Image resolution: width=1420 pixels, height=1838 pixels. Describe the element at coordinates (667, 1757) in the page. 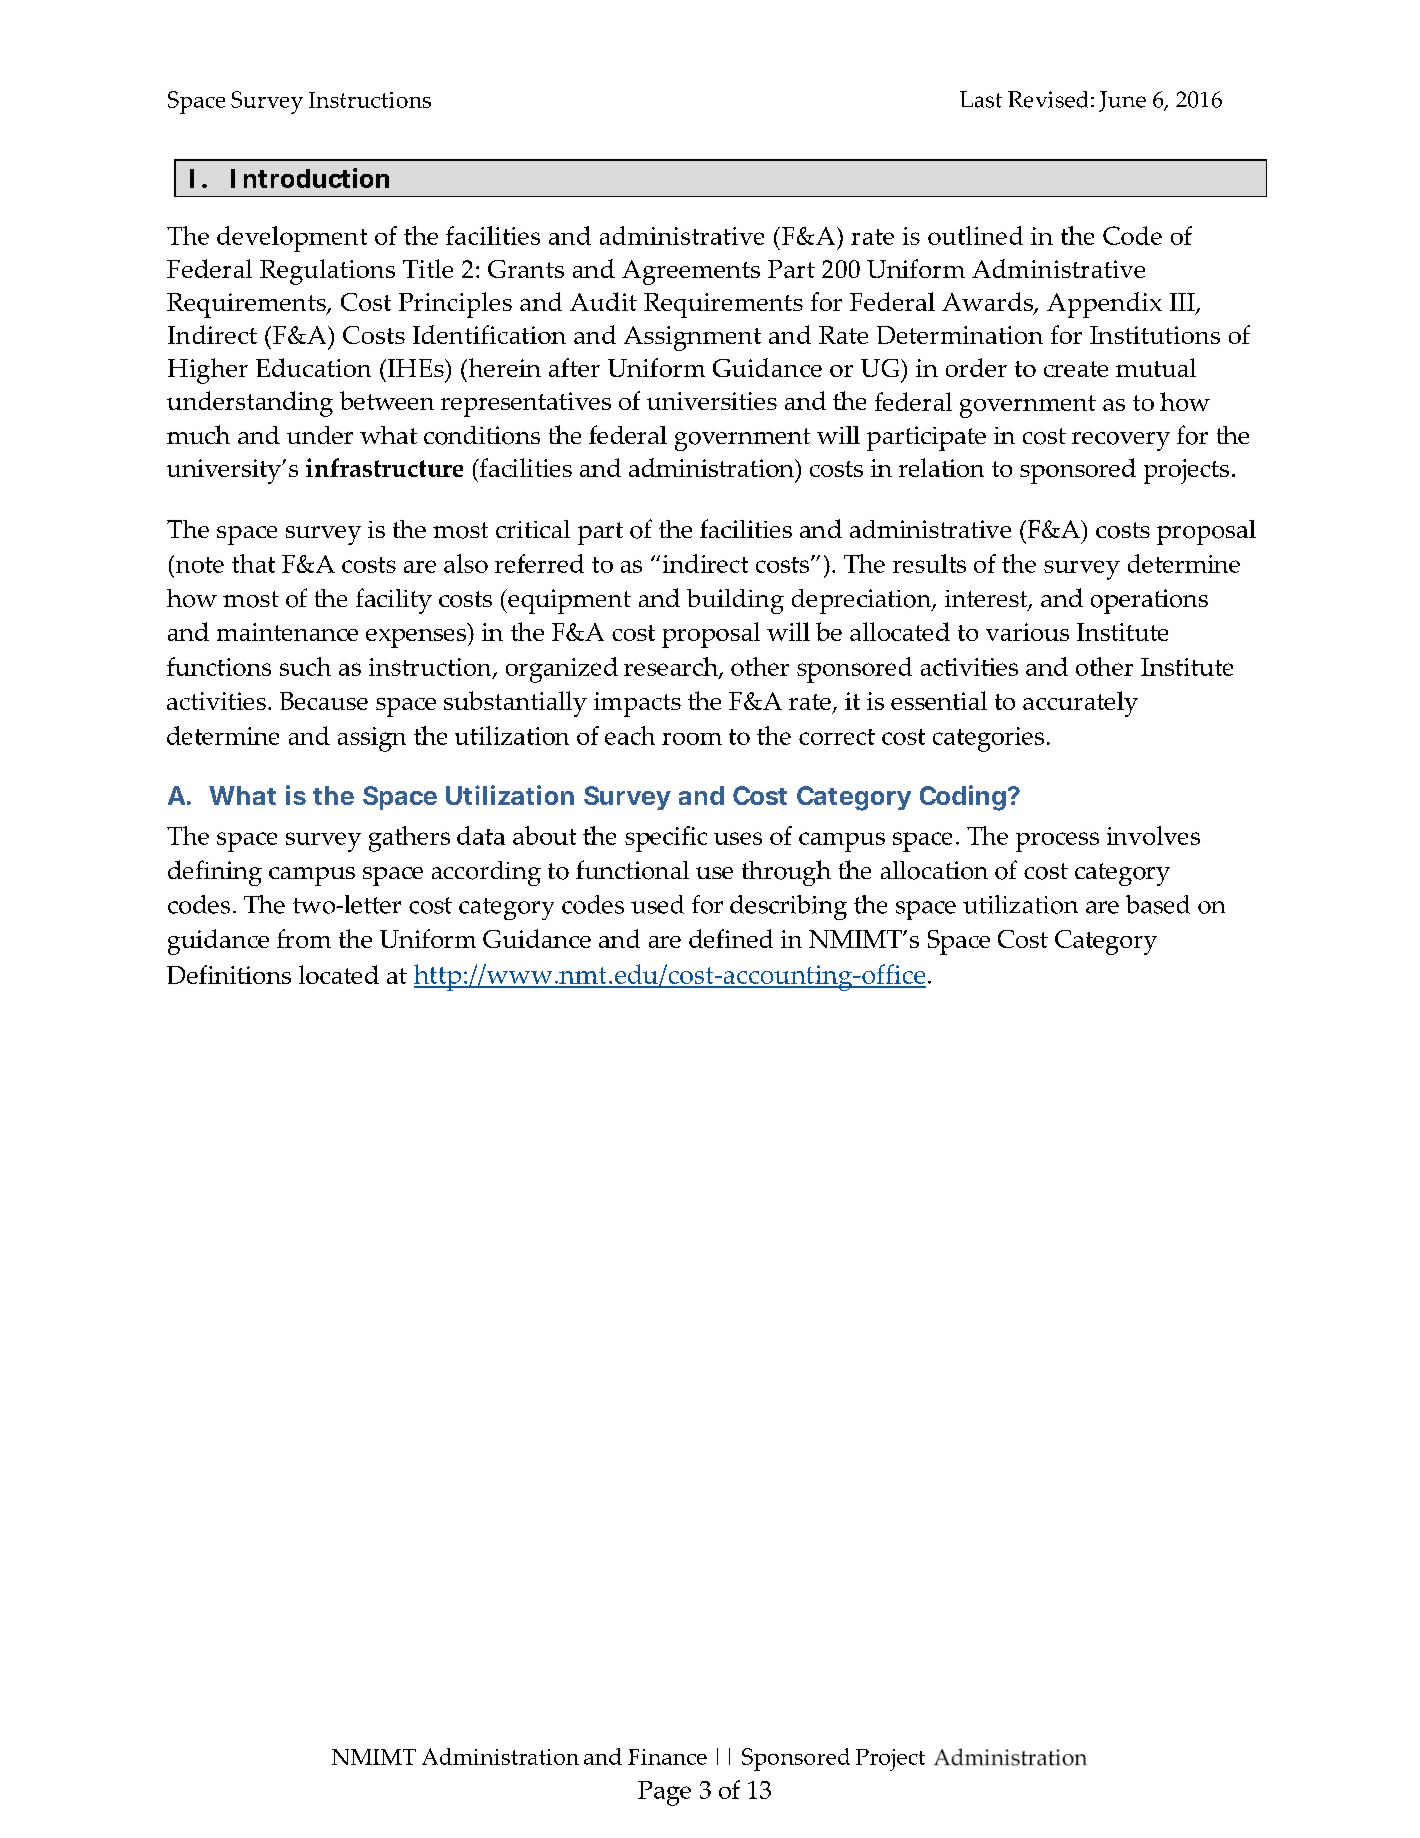

I see `Finance` at that location.
